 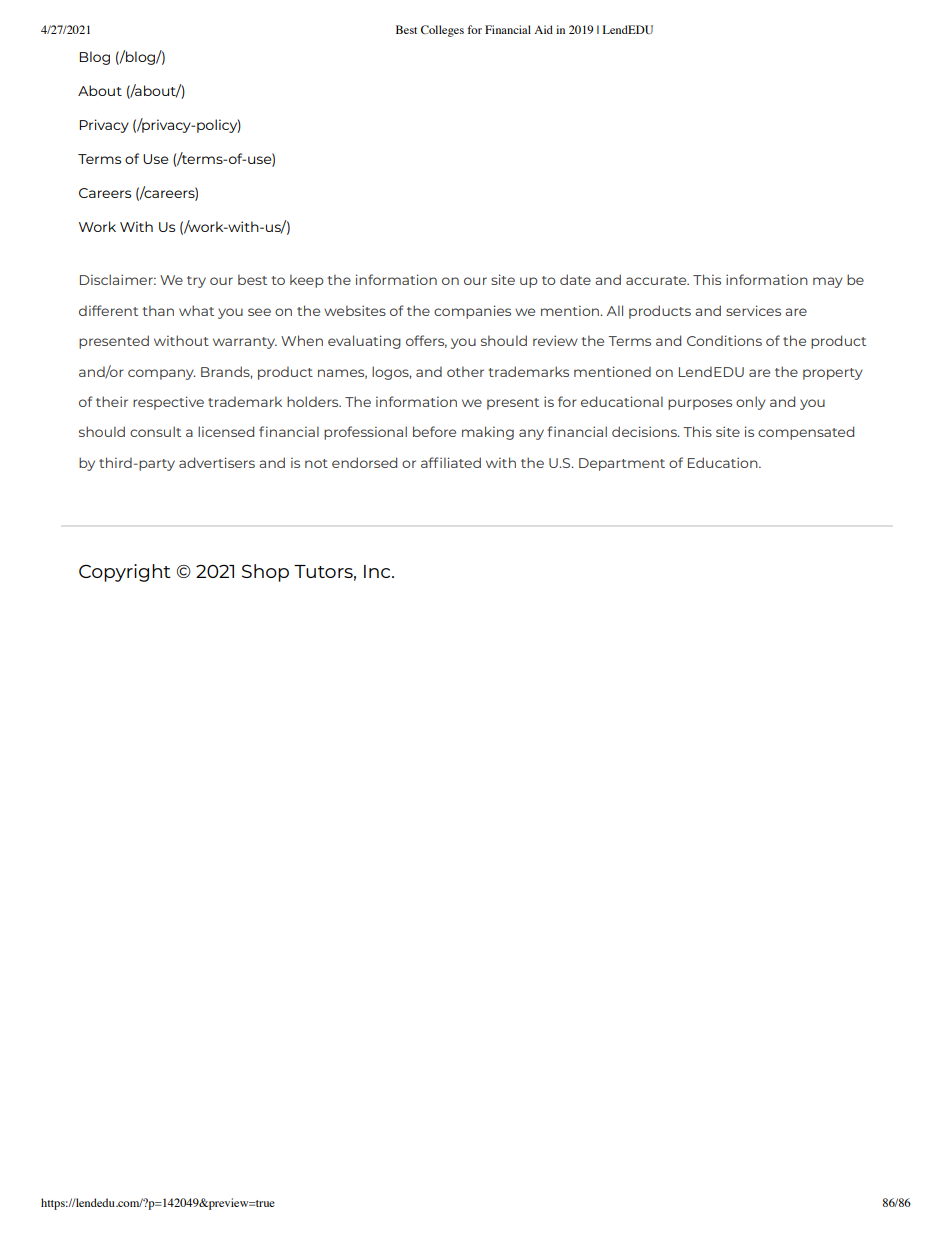 I want to click on date, so click(x=575, y=279).
